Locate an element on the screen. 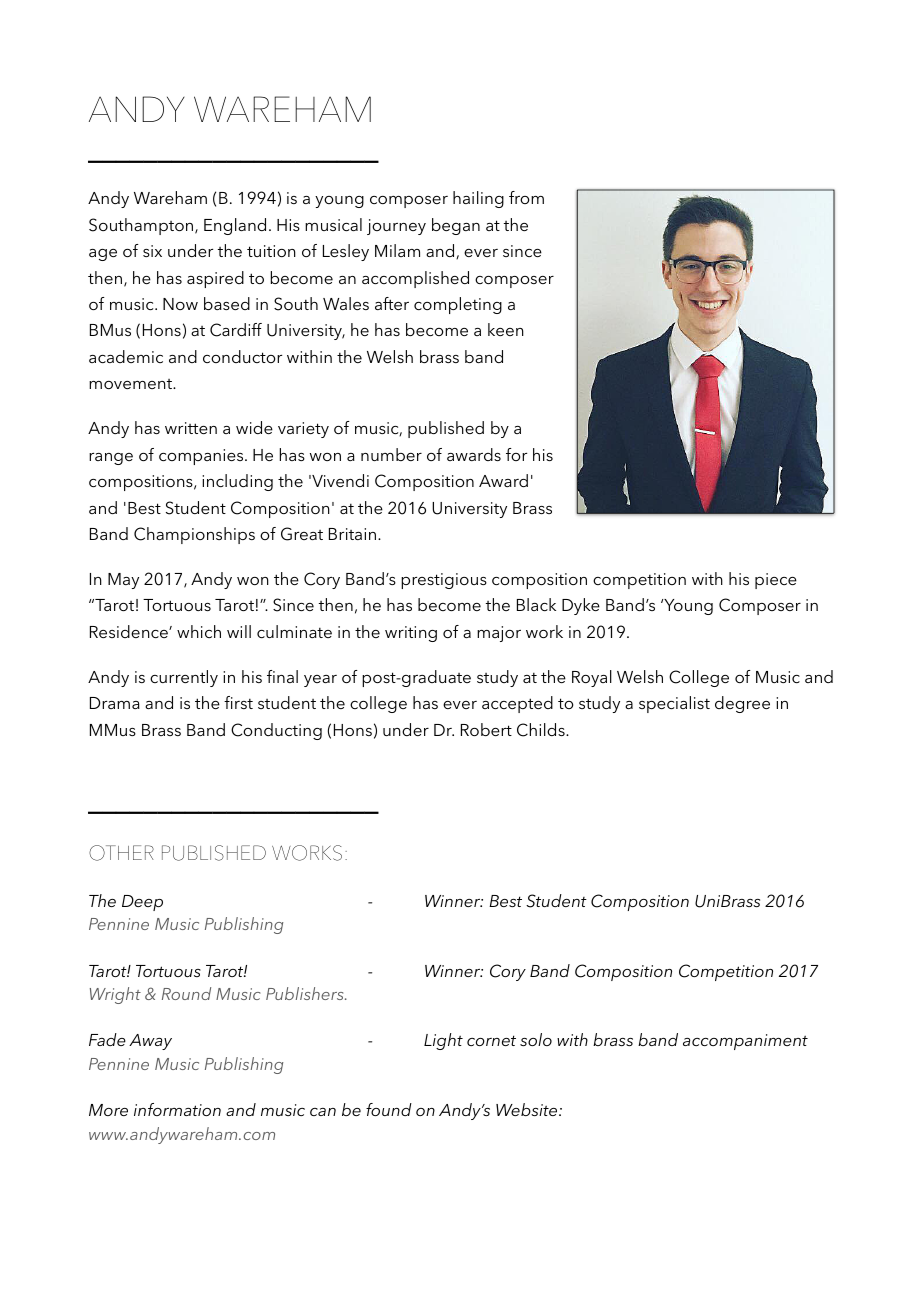 The image size is (924, 1308). accompaniment is located at coordinates (745, 1042).
